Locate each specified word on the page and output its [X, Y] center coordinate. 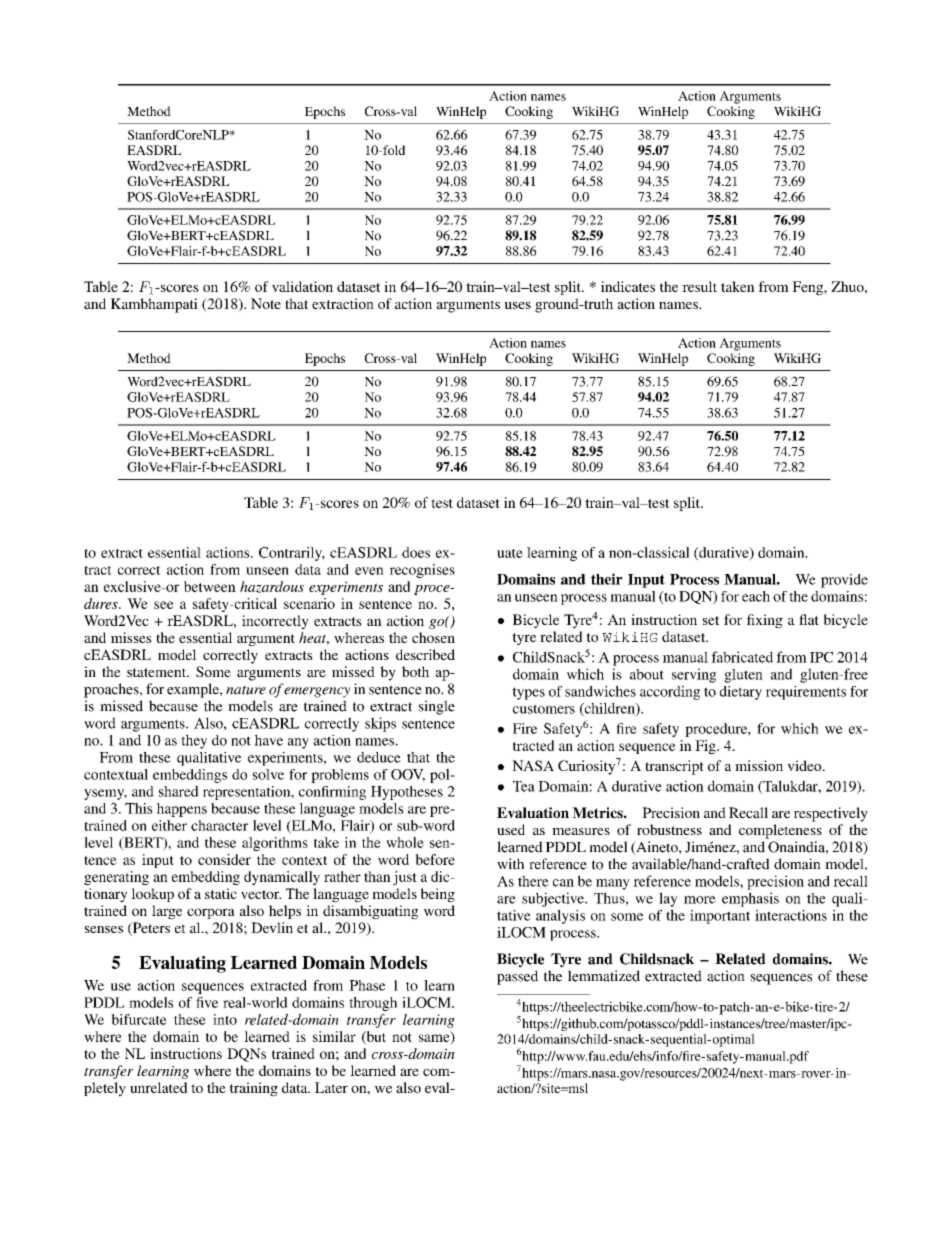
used [511, 829]
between [210, 586]
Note [266, 303]
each [756, 596]
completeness [780, 831]
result [699, 286]
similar [334, 1036]
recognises [422, 571]
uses [517, 305]
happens [182, 810]
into [225, 1019]
